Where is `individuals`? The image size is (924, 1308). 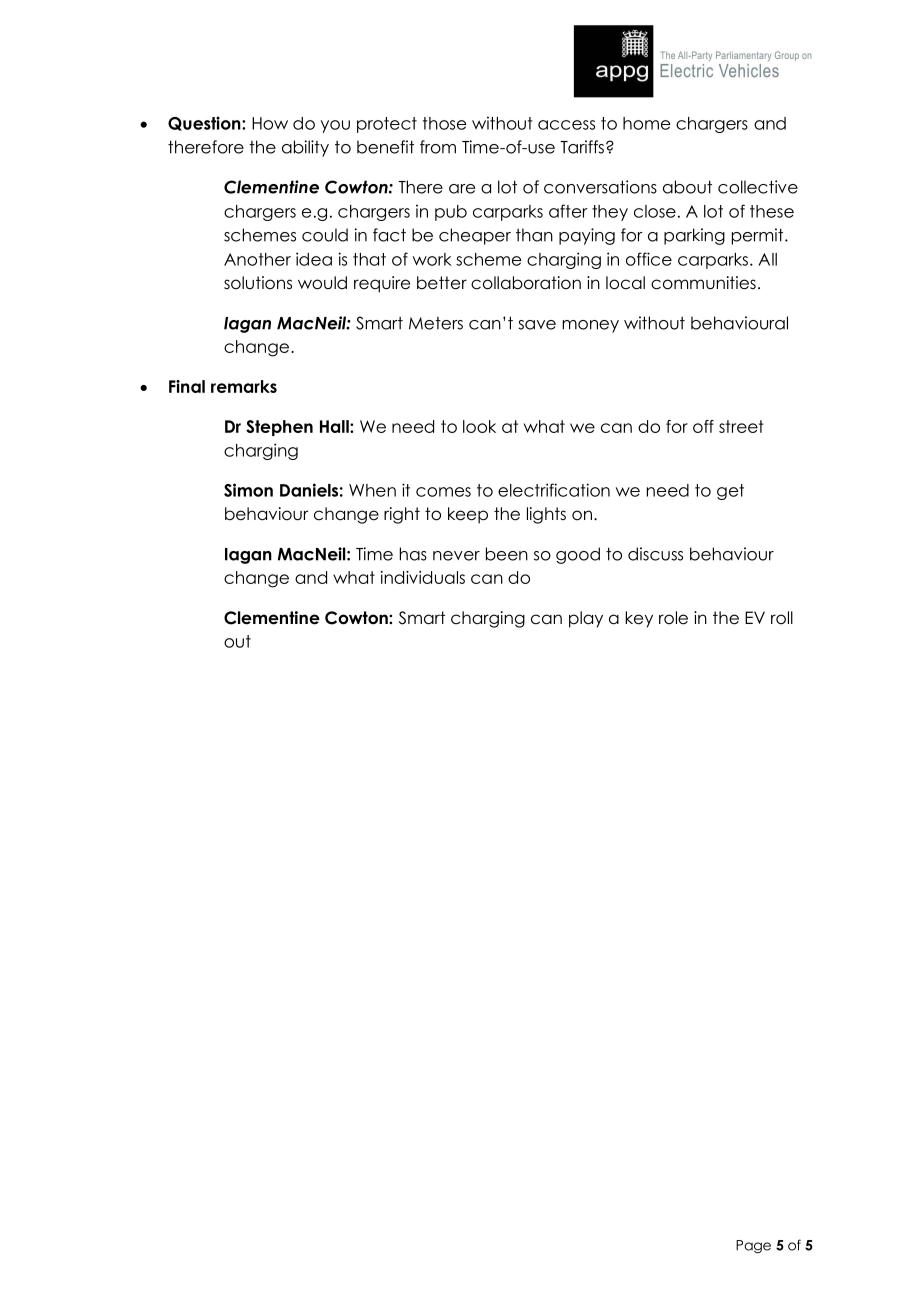
individuals is located at coordinates (423, 577).
